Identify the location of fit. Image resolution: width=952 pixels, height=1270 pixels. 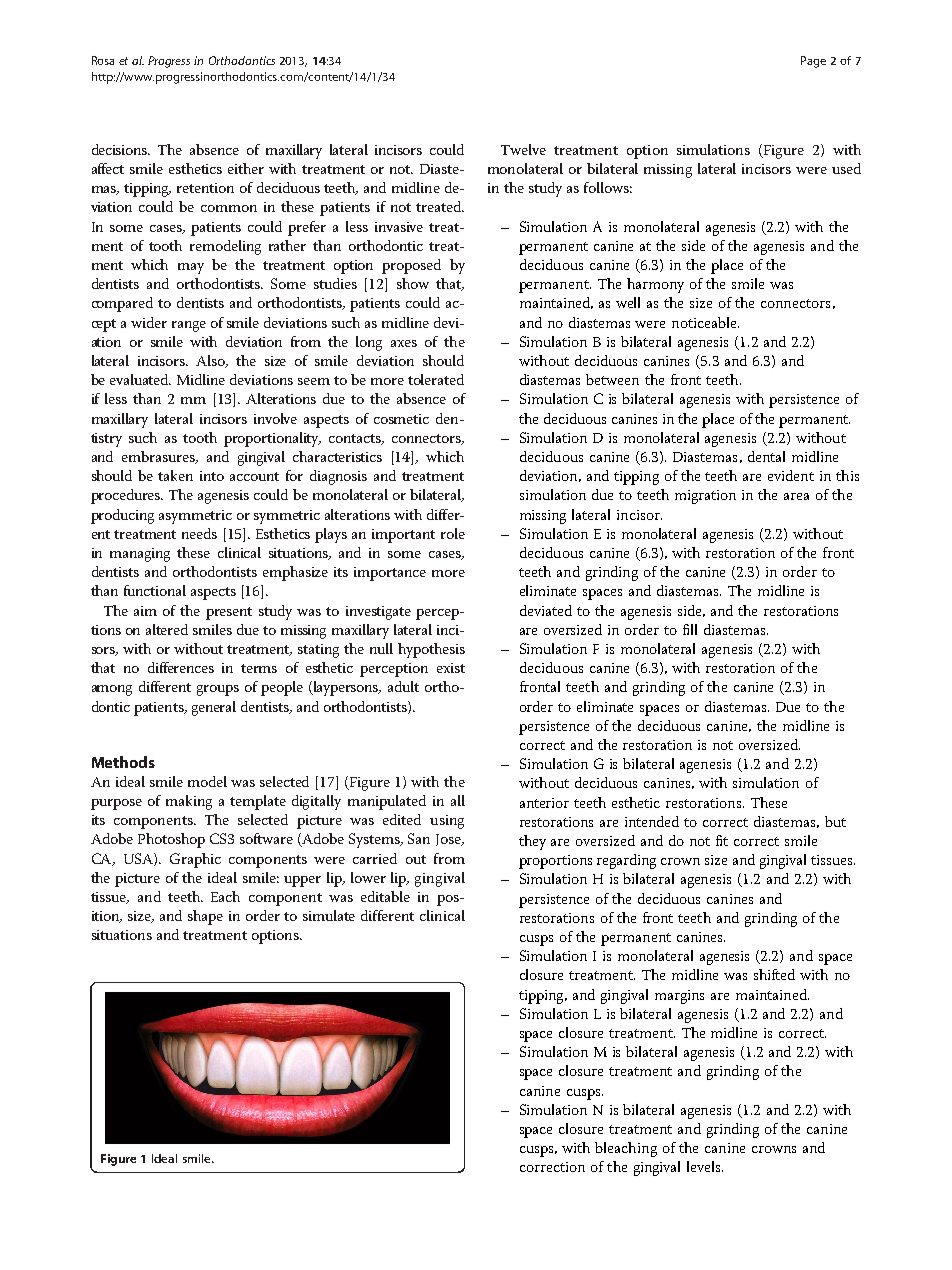
(722, 840).
